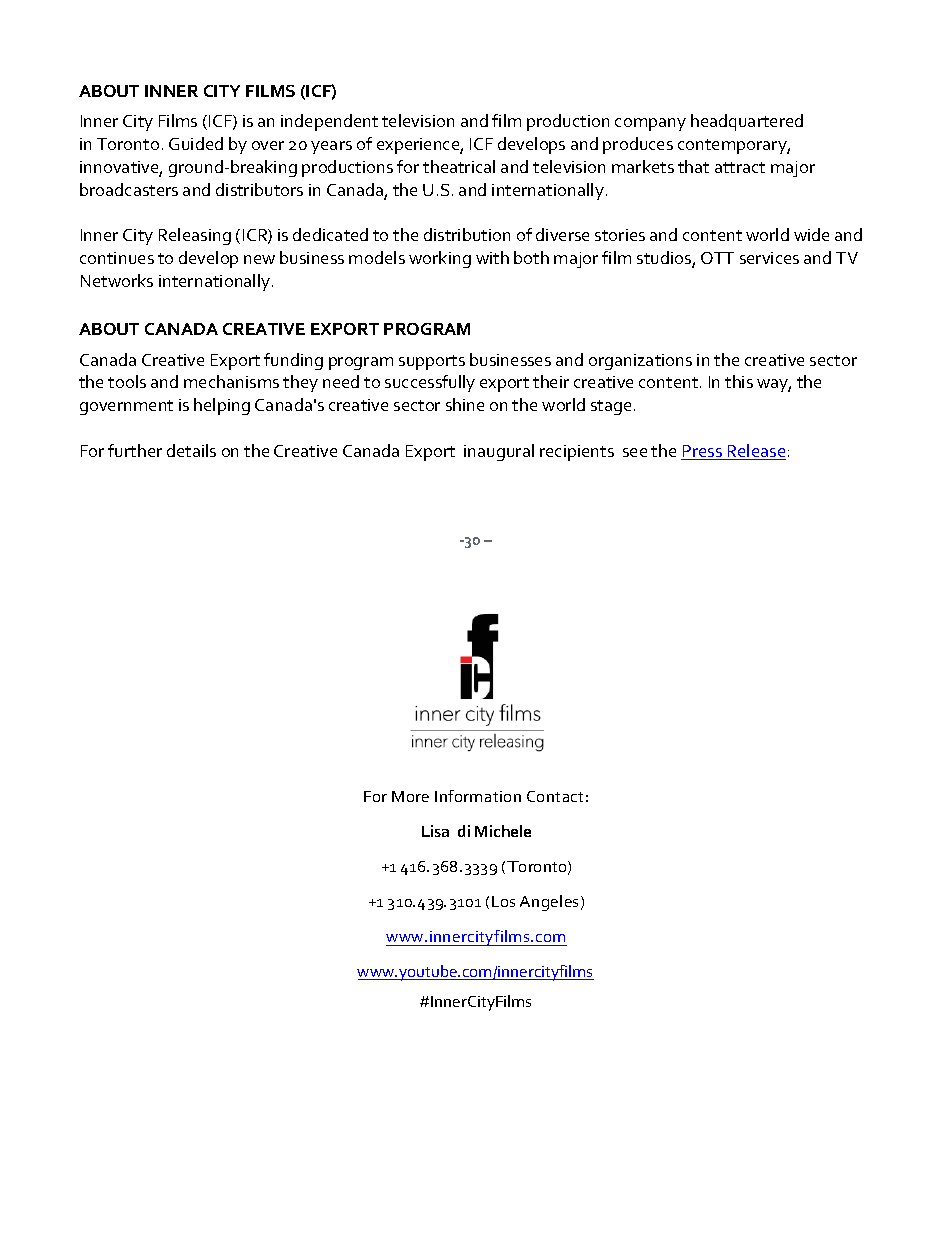  What do you see at coordinates (702, 452) in the screenshot?
I see `Press` at bounding box center [702, 452].
